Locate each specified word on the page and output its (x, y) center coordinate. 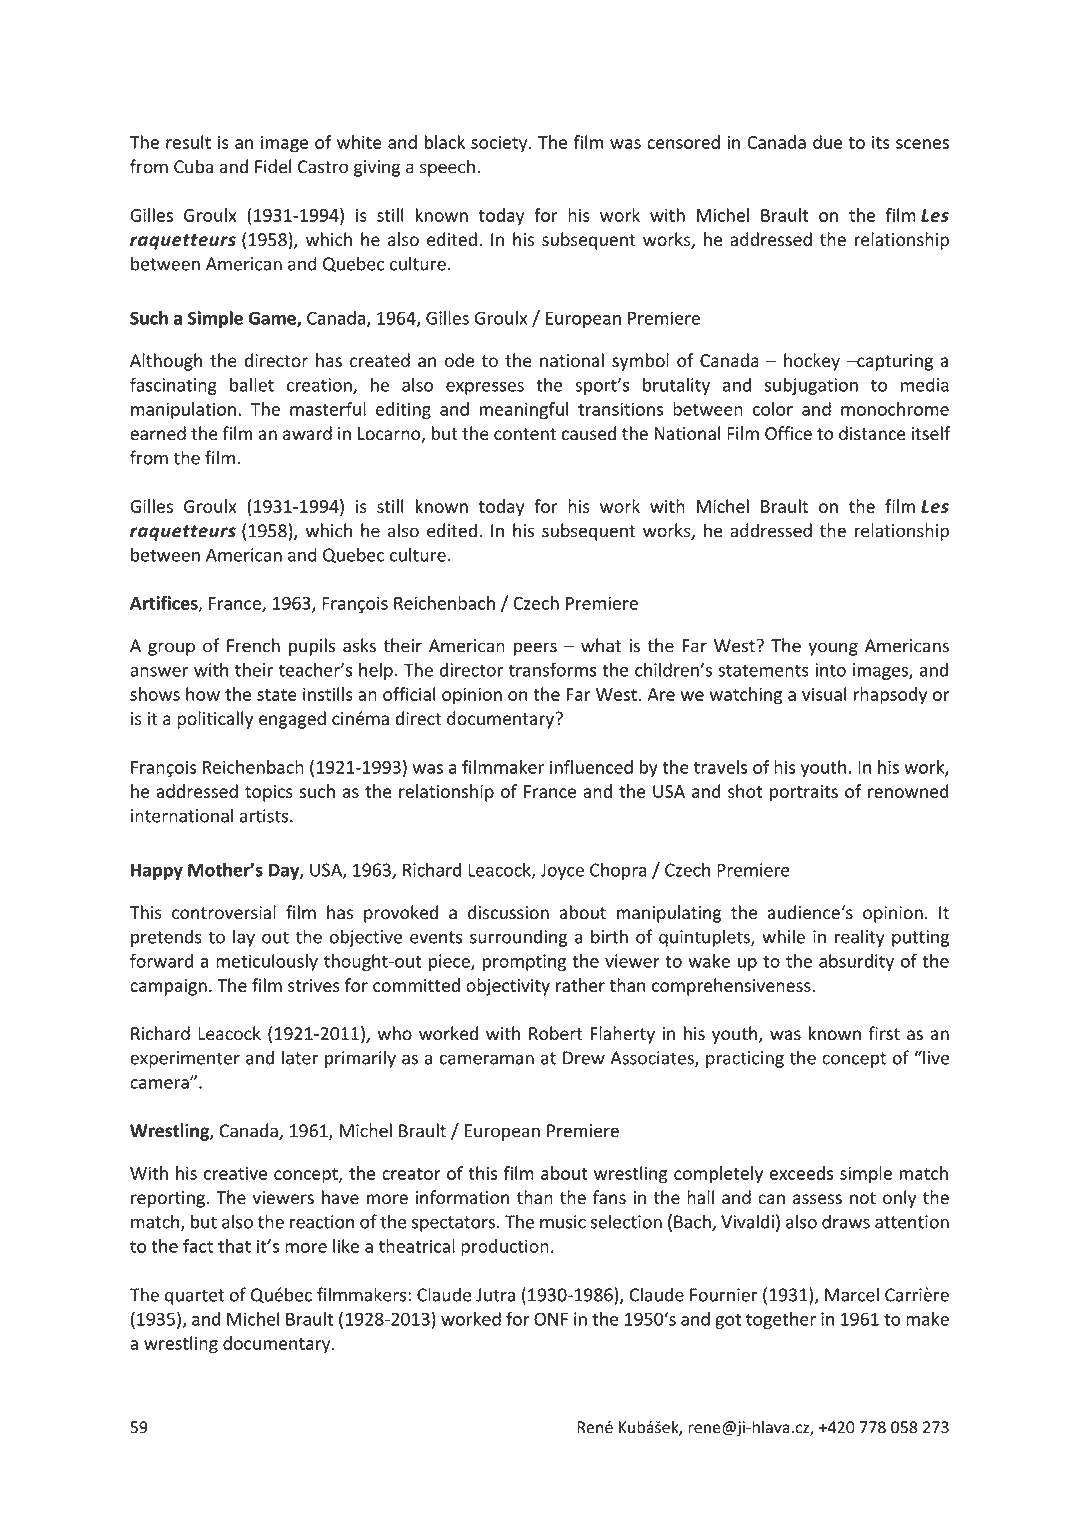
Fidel (273, 166)
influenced (591, 767)
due (828, 142)
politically (215, 720)
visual (824, 694)
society (500, 144)
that (234, 1246)
